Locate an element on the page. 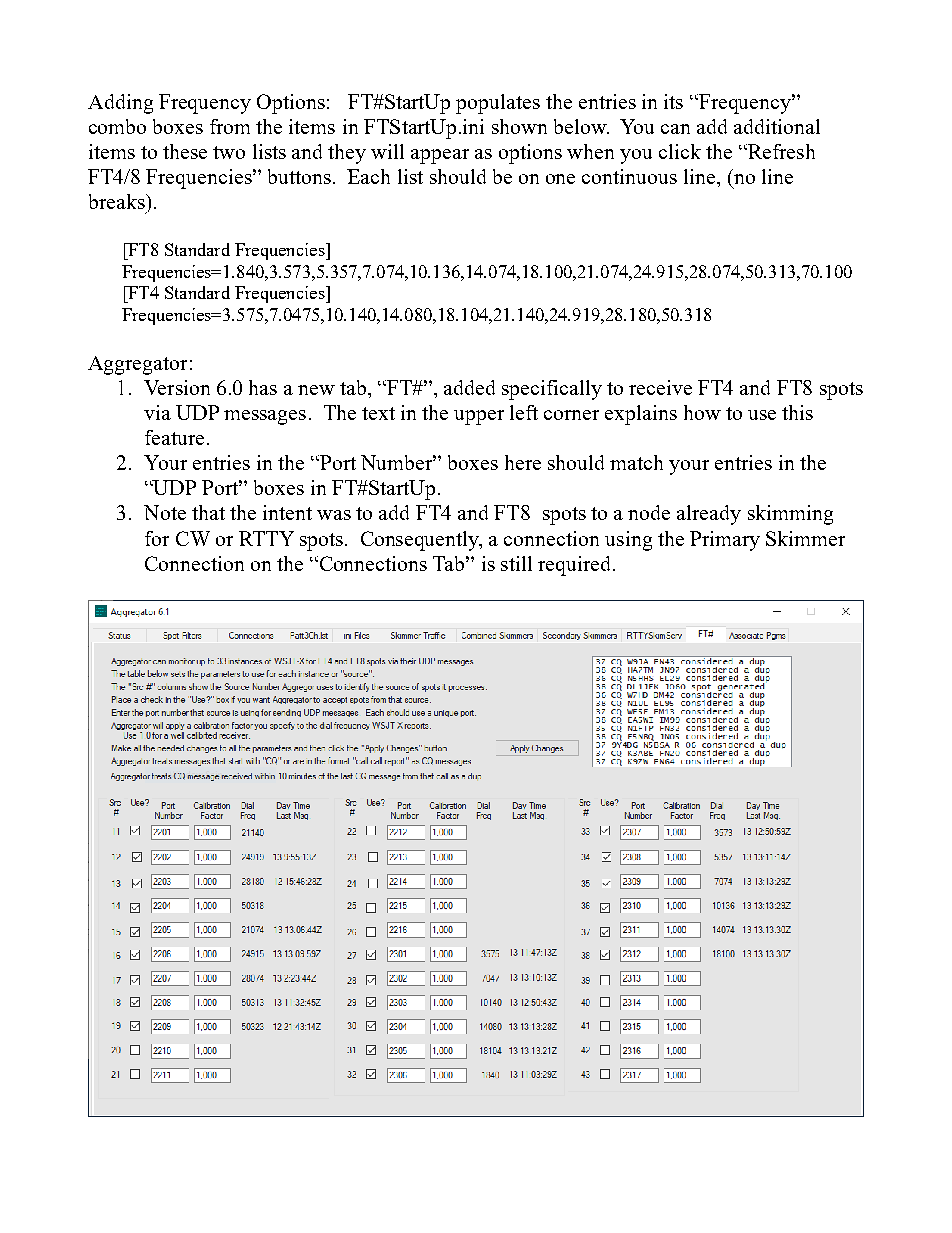  Aggregator is located at coordinates (137, 365).
